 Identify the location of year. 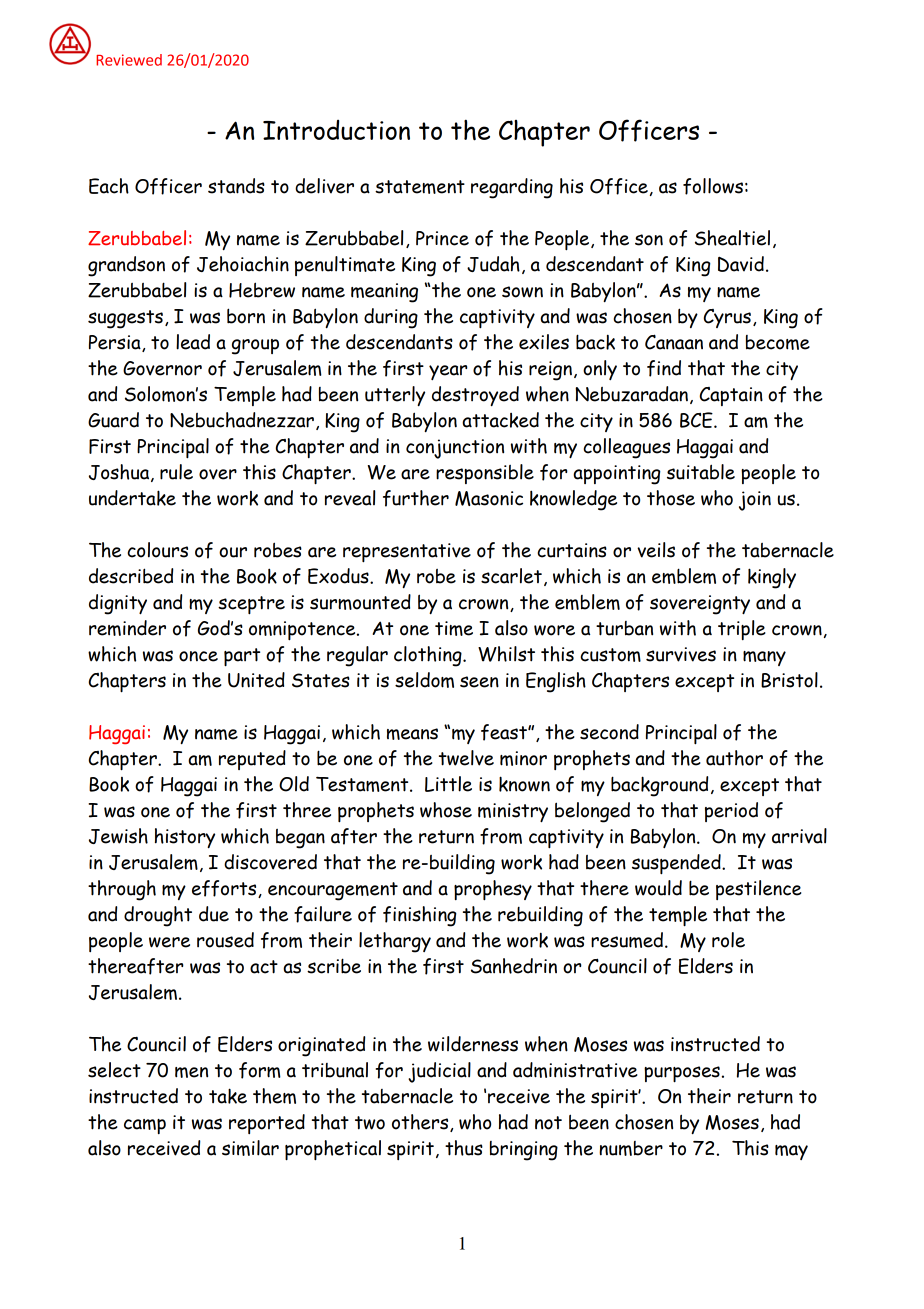
(448, 372).
